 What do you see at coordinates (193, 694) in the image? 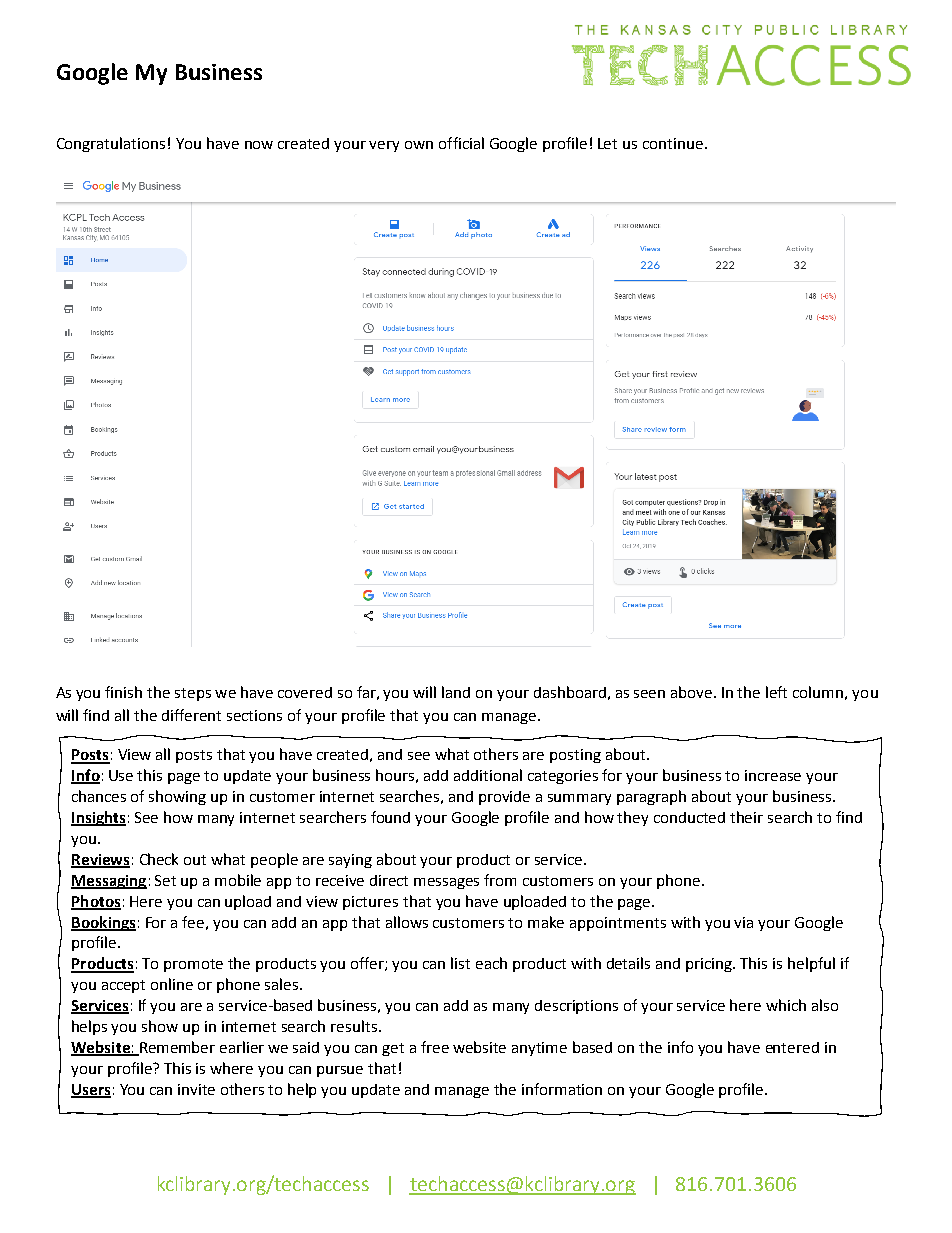
I see `steps` at bounding box center [193, 694].
